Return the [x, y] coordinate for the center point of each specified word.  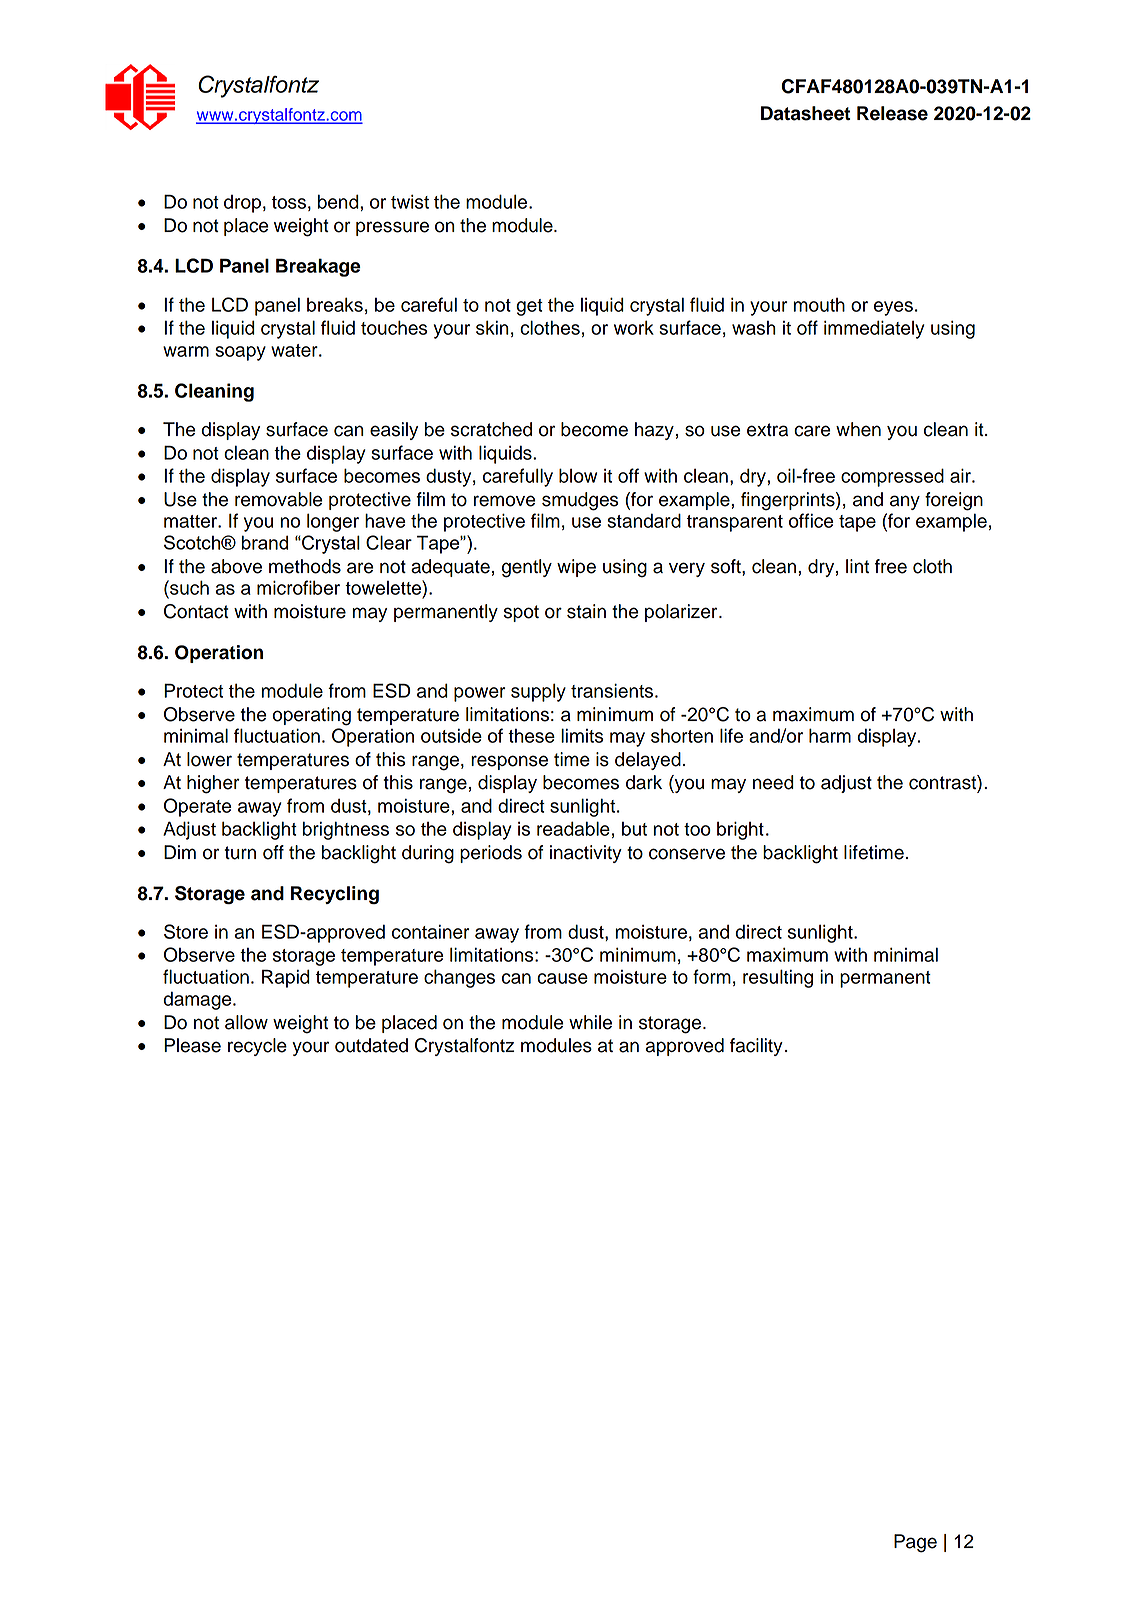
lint [857, 566]
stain [586, 611]
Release [892, 113]
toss [289, 202]
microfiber [298, 587]
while [590, 1022]
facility [756, 1047]
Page [915, 1543]
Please [192, 1045]
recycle [257, 1047]
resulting [778, 978]
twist [410, 201]
